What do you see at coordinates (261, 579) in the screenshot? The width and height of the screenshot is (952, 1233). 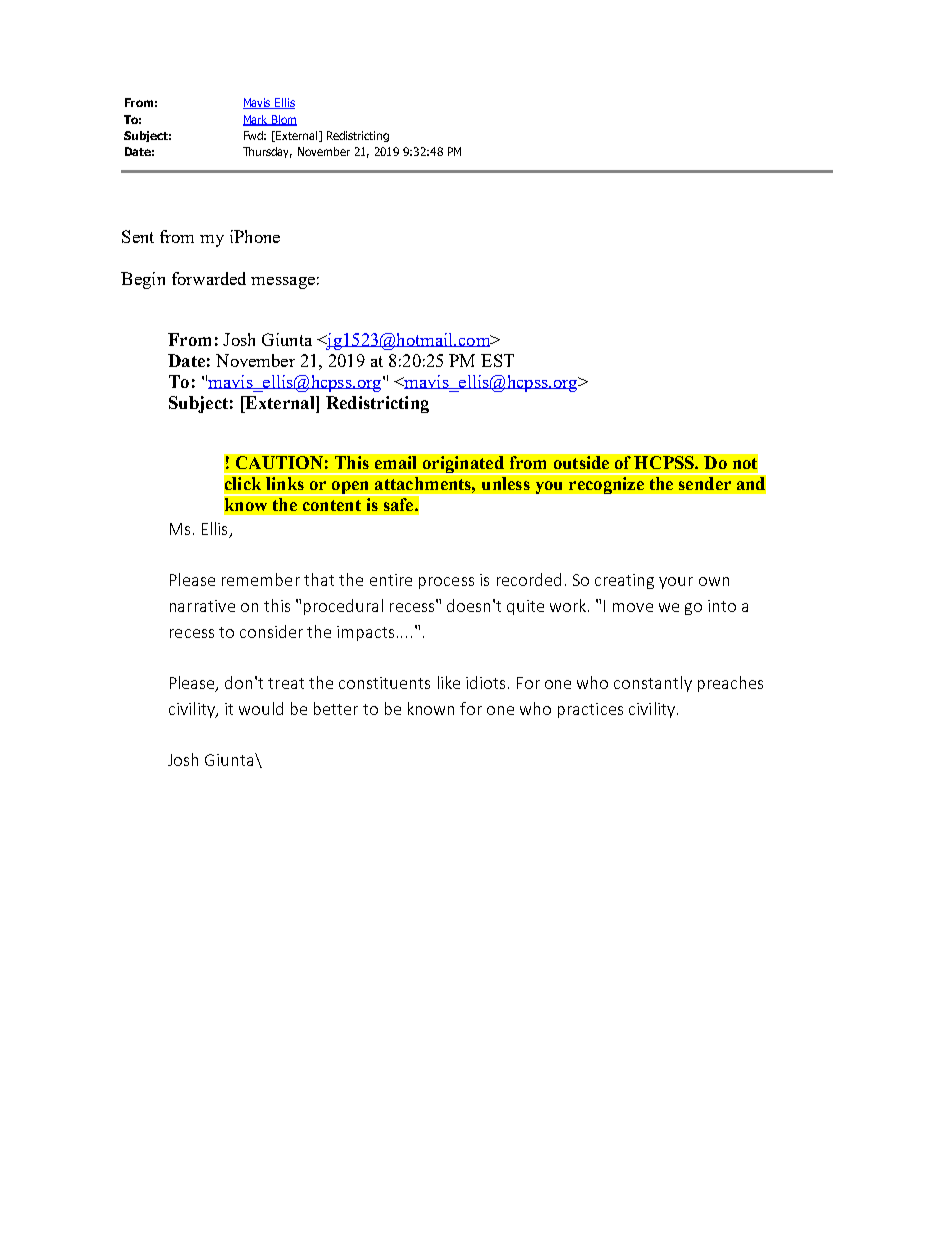 I see `remember` at bounding box center [261, 579].
